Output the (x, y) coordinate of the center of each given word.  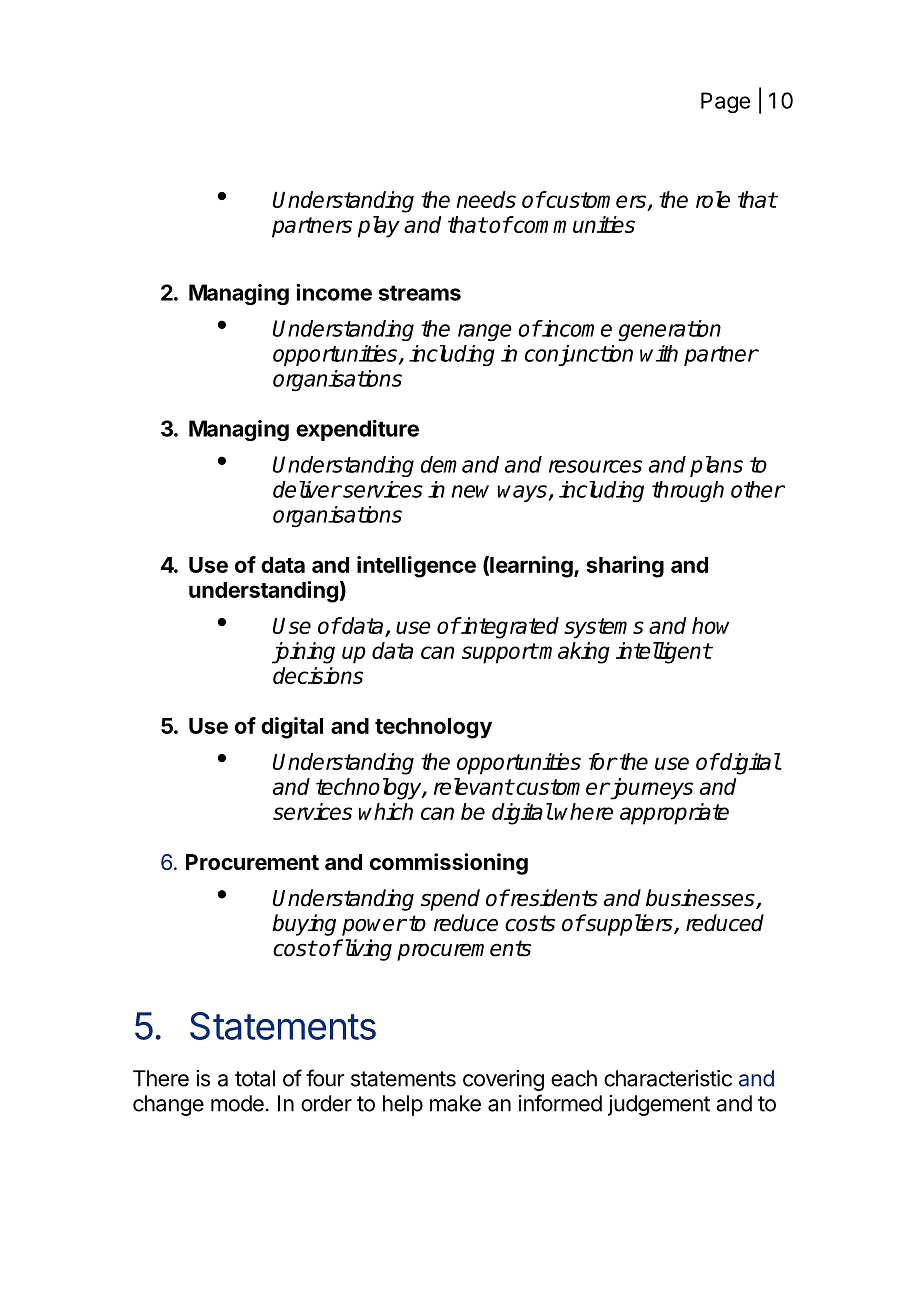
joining (303, 653)
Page (725, 102)
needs (486, 199)
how (711, 625)
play (379, 227)
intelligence (416, 567)
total (255, 1078)
